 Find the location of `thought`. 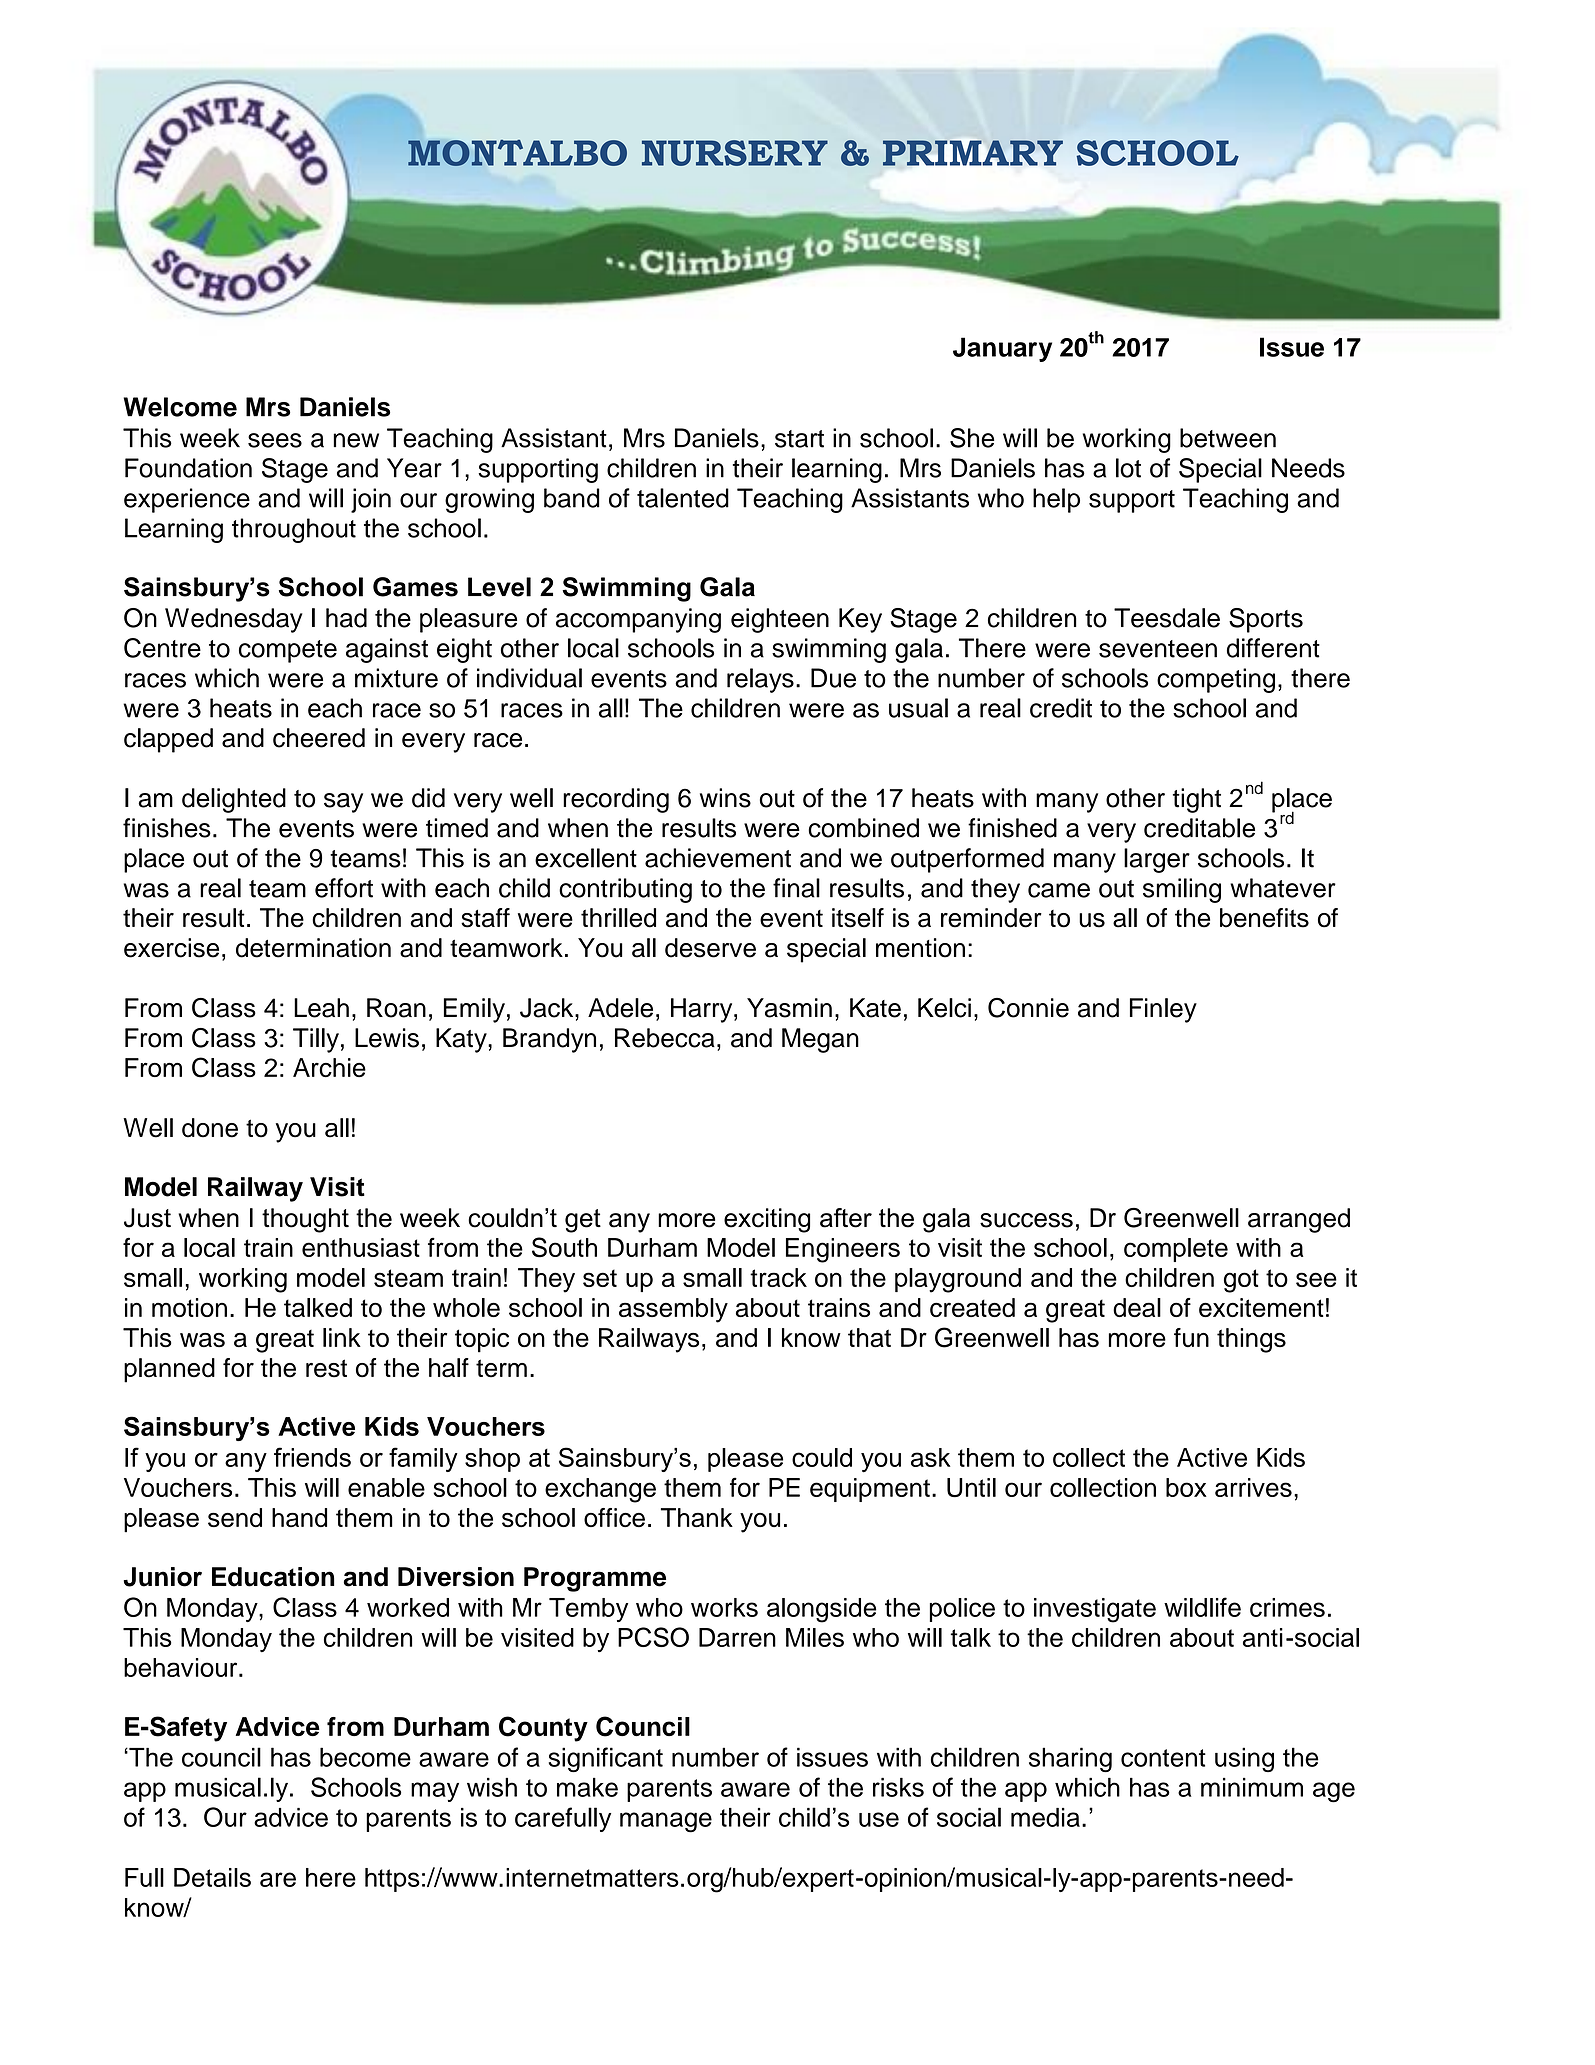

thought is located at coordinates (305, 1220).
